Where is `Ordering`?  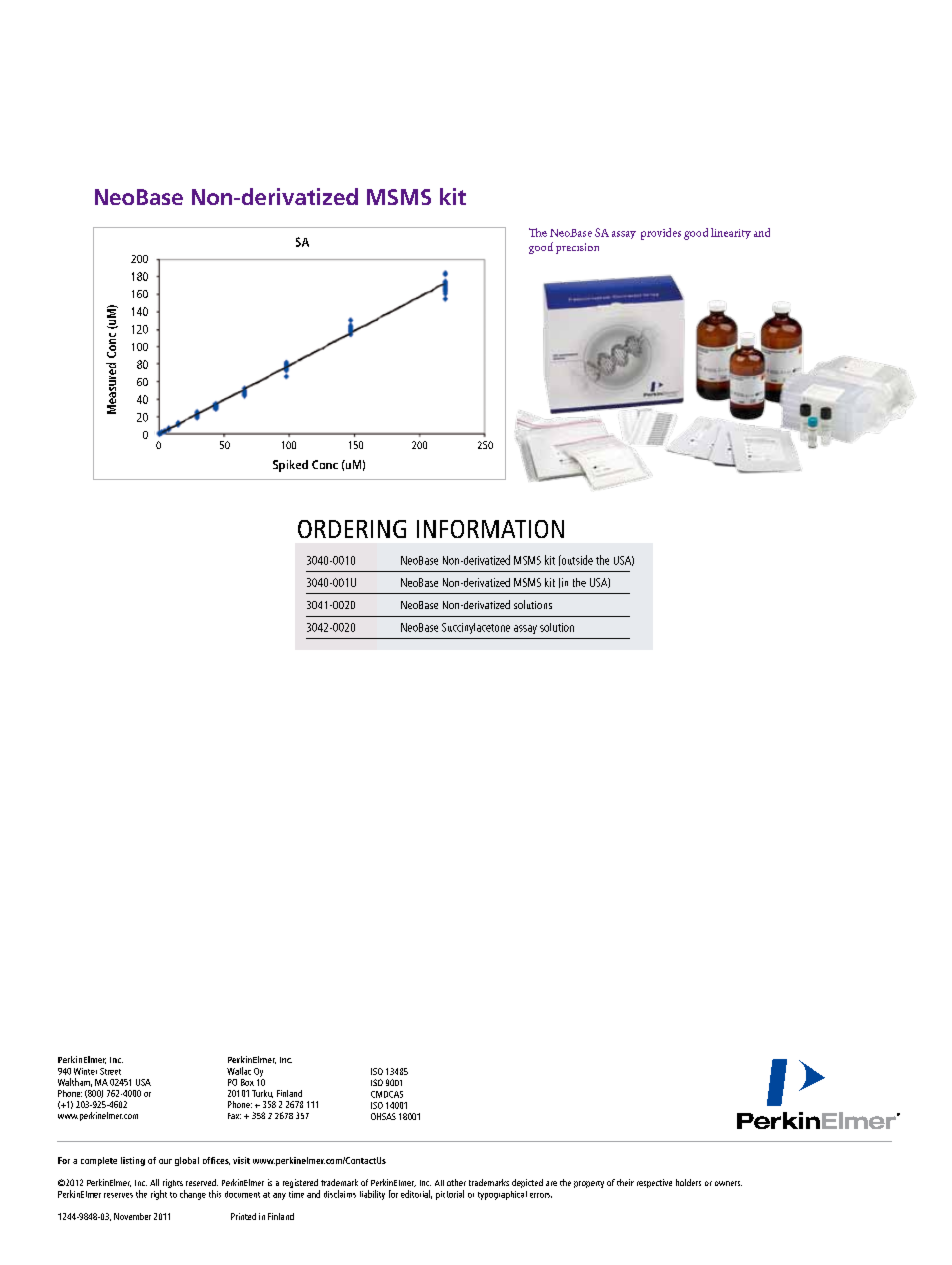 Ordering is located at coordinates (352, 529).
